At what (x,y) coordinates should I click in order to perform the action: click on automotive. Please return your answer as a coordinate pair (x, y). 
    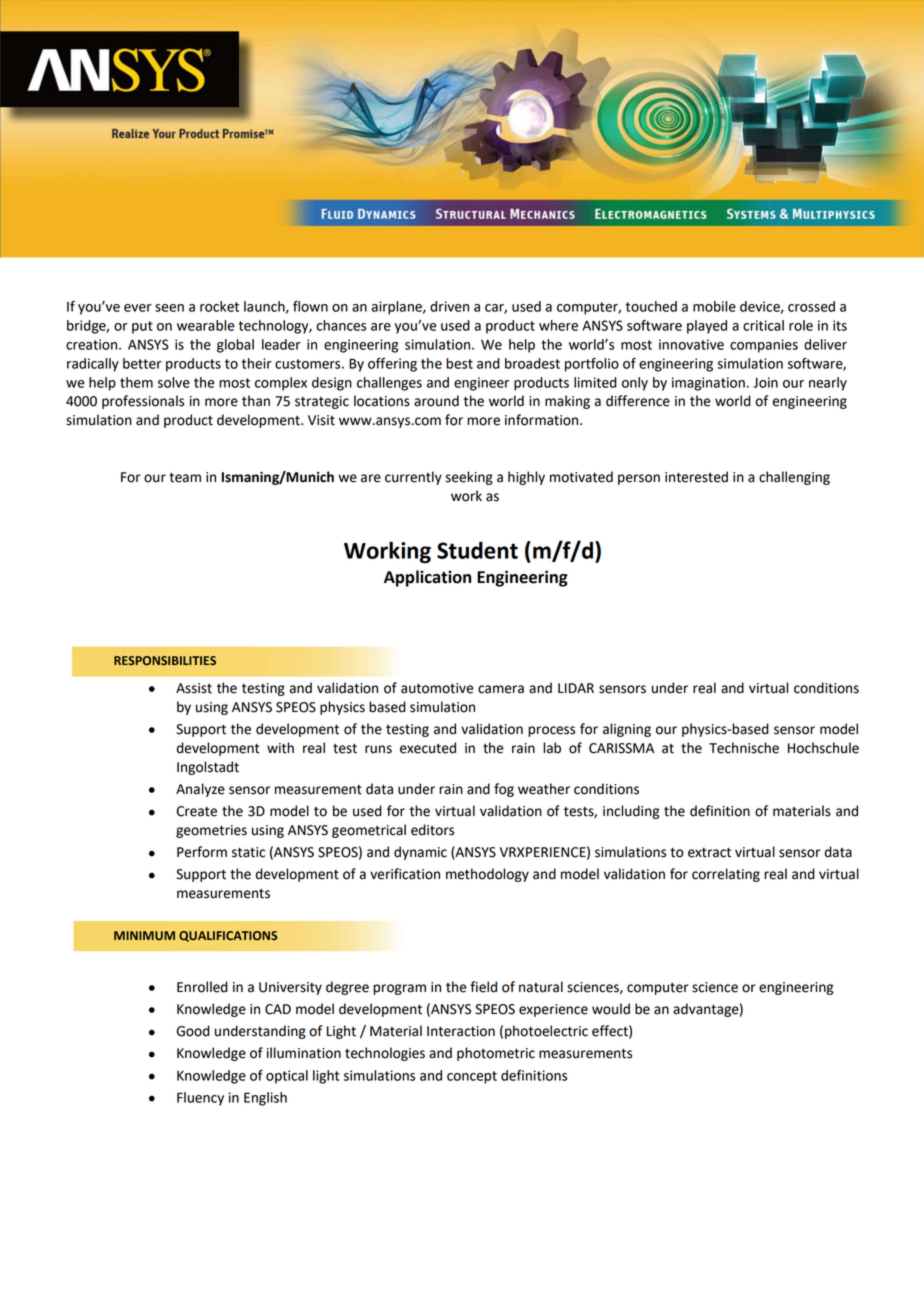
    Looking at the image, I should click on (437, 688).
